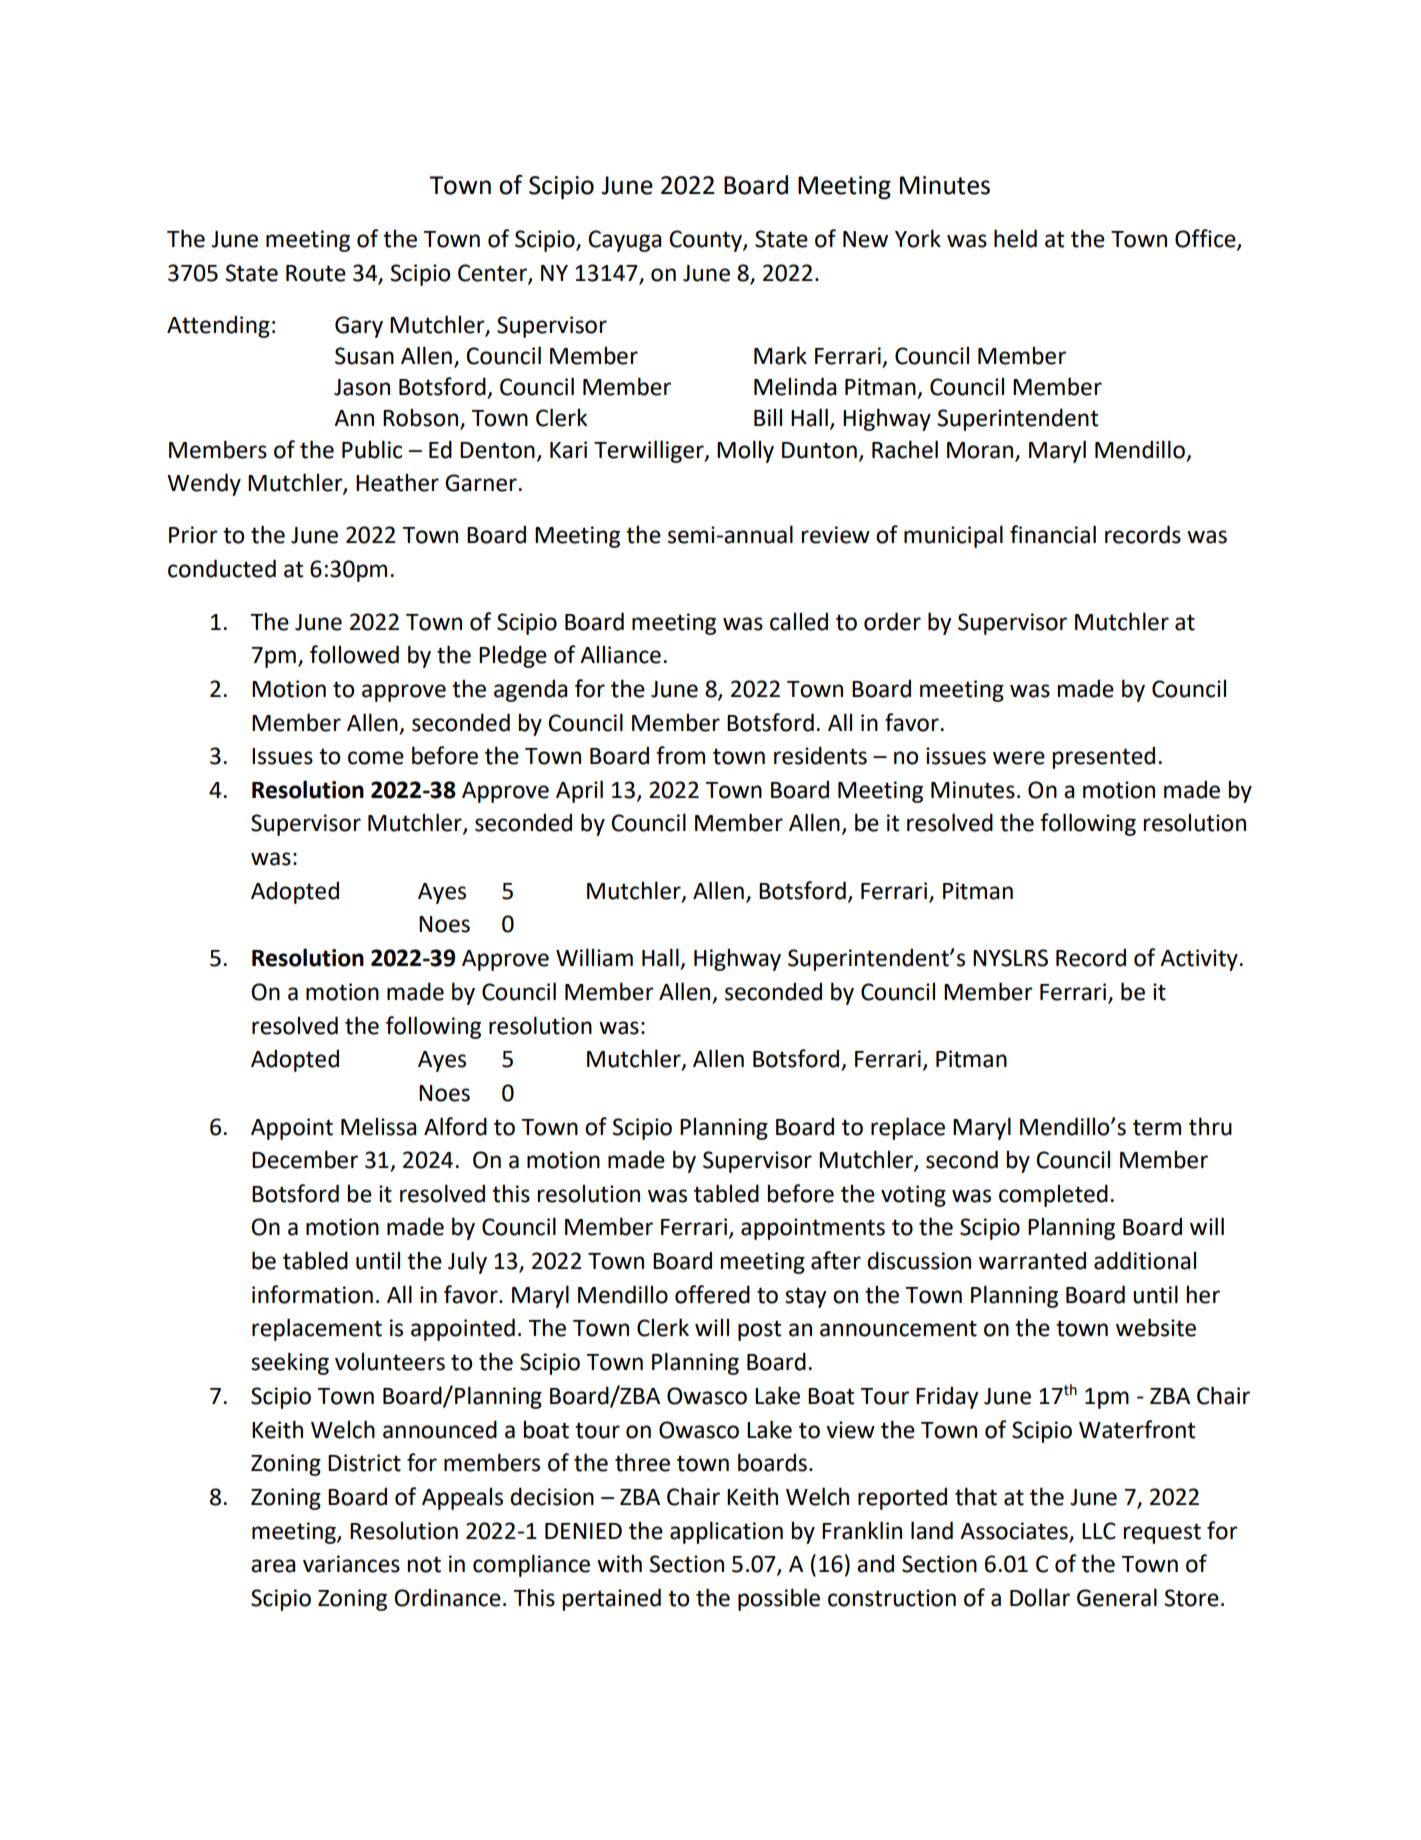 The width and height of the screenshot is (1421, 1840). What do you see at coordinates (1015, 238) in the screenshot?
I see `held` at bounding box center [1015, 238].
